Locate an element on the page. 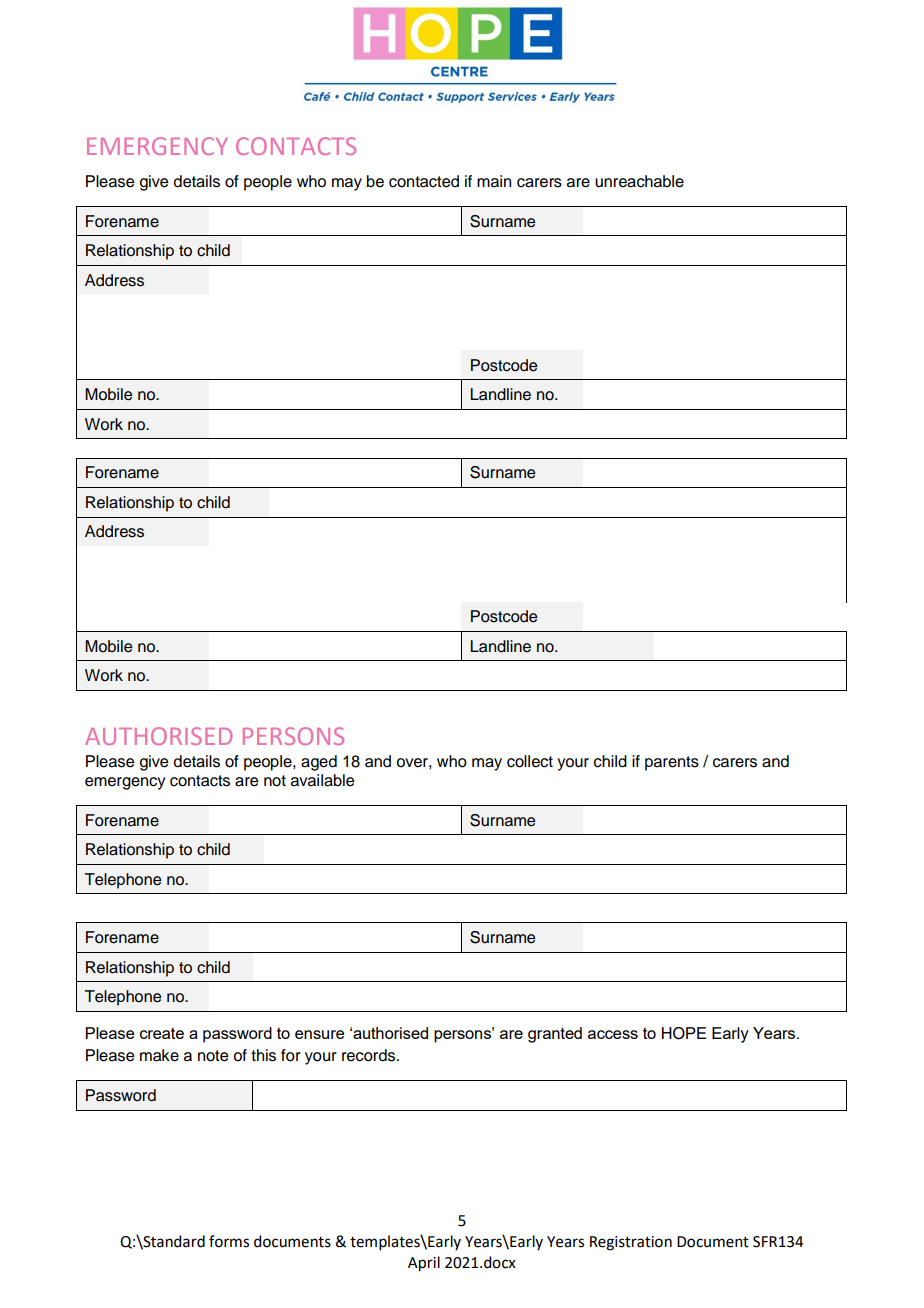  ensure is located at coordinates (319, 1034).
